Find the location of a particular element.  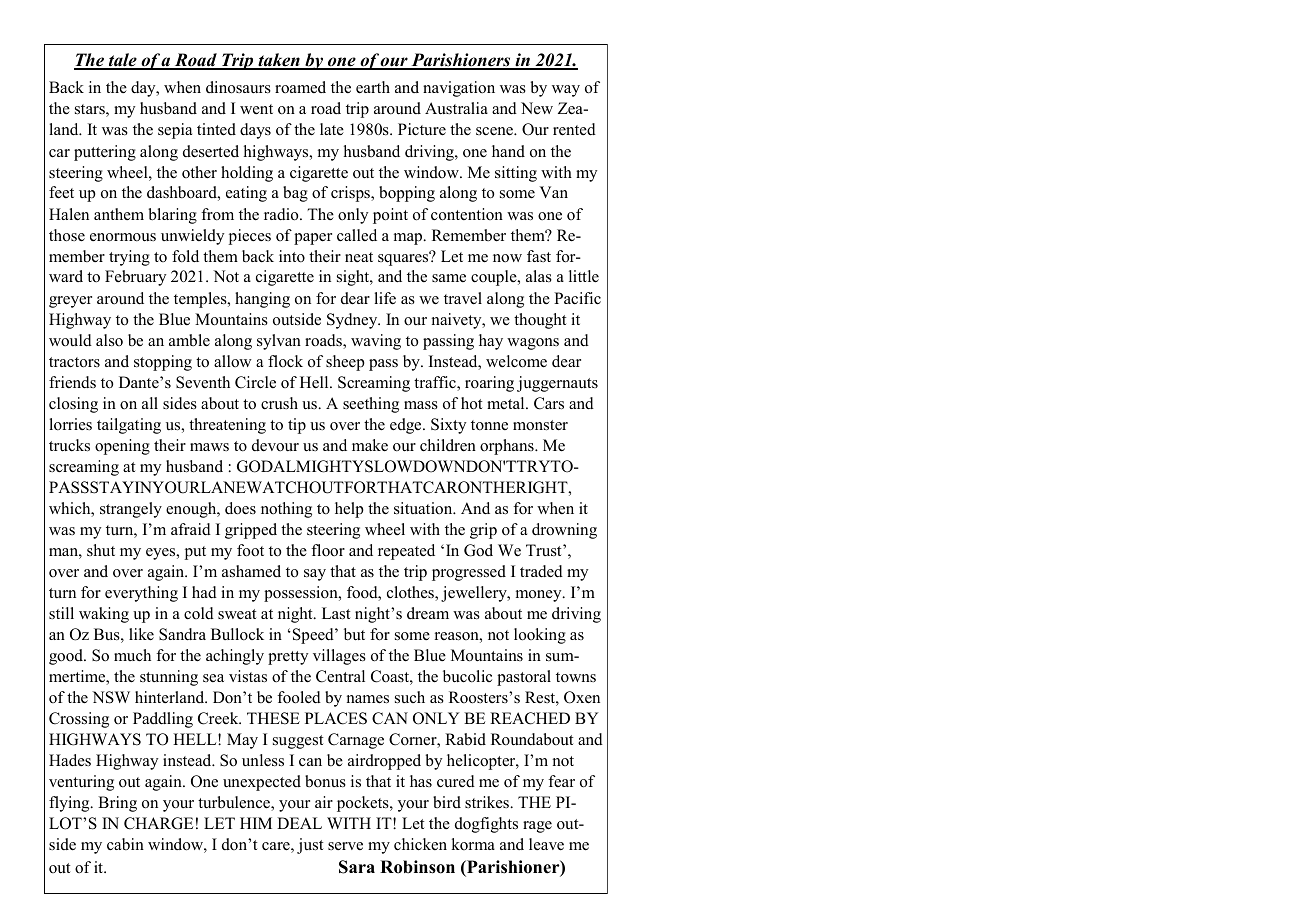

Sydney is located at coordinates (353, 321).
